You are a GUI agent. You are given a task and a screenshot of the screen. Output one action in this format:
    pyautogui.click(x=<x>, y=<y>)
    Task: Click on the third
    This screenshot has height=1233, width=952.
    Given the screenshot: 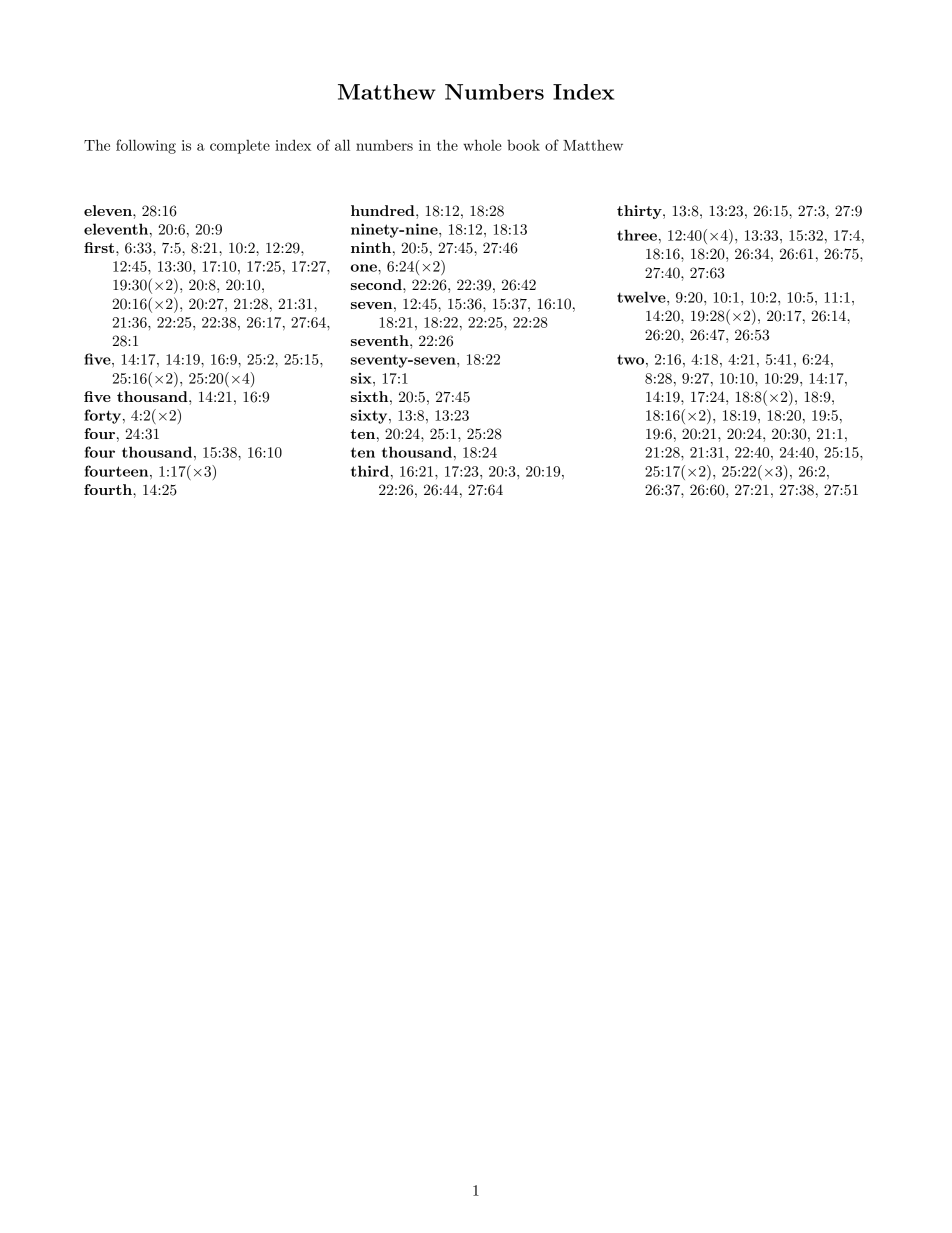 What is the action you would take?
    pyautogui.click(x=370, y=471)
